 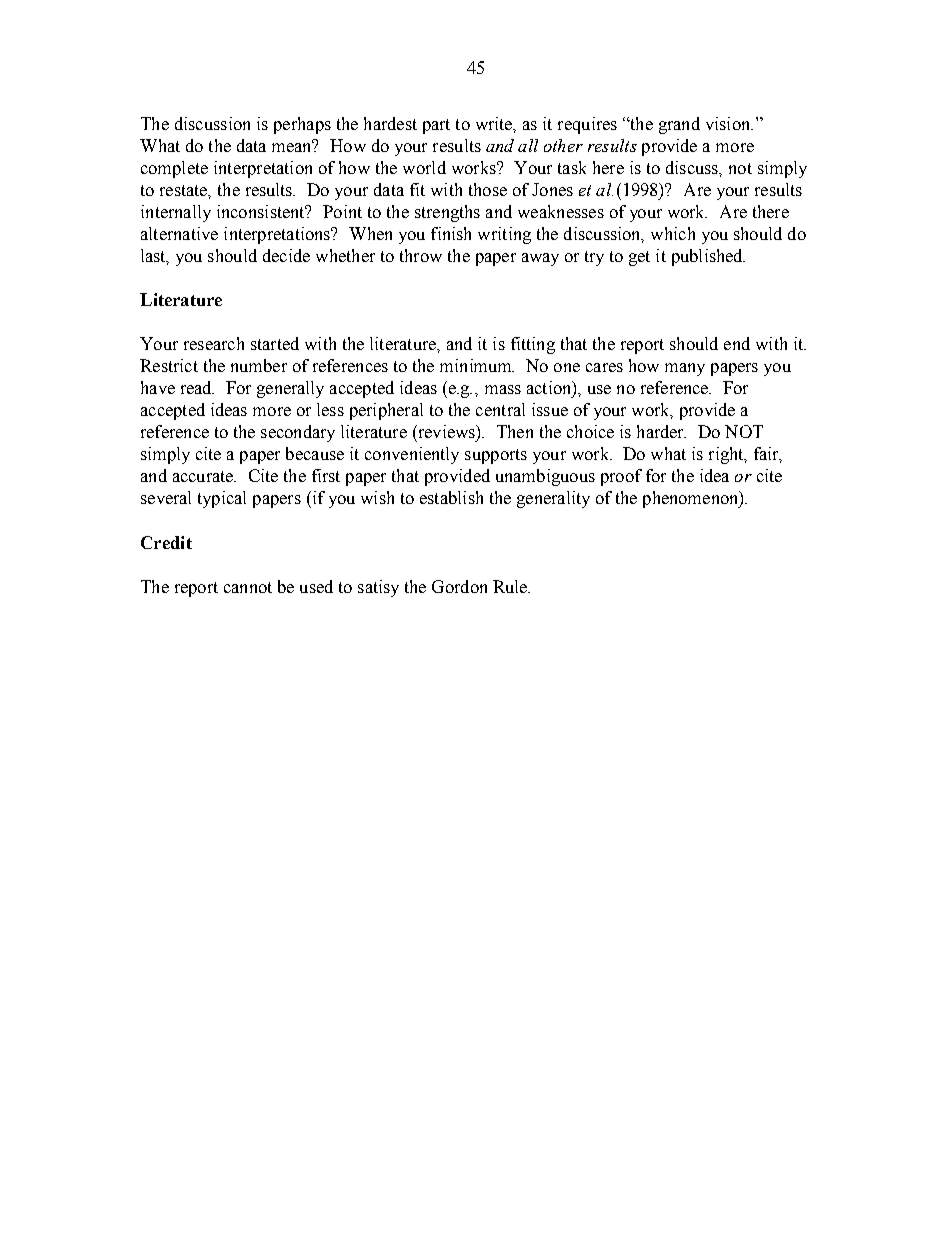 I want to click on conveniently, so click(x=412, y=455).
